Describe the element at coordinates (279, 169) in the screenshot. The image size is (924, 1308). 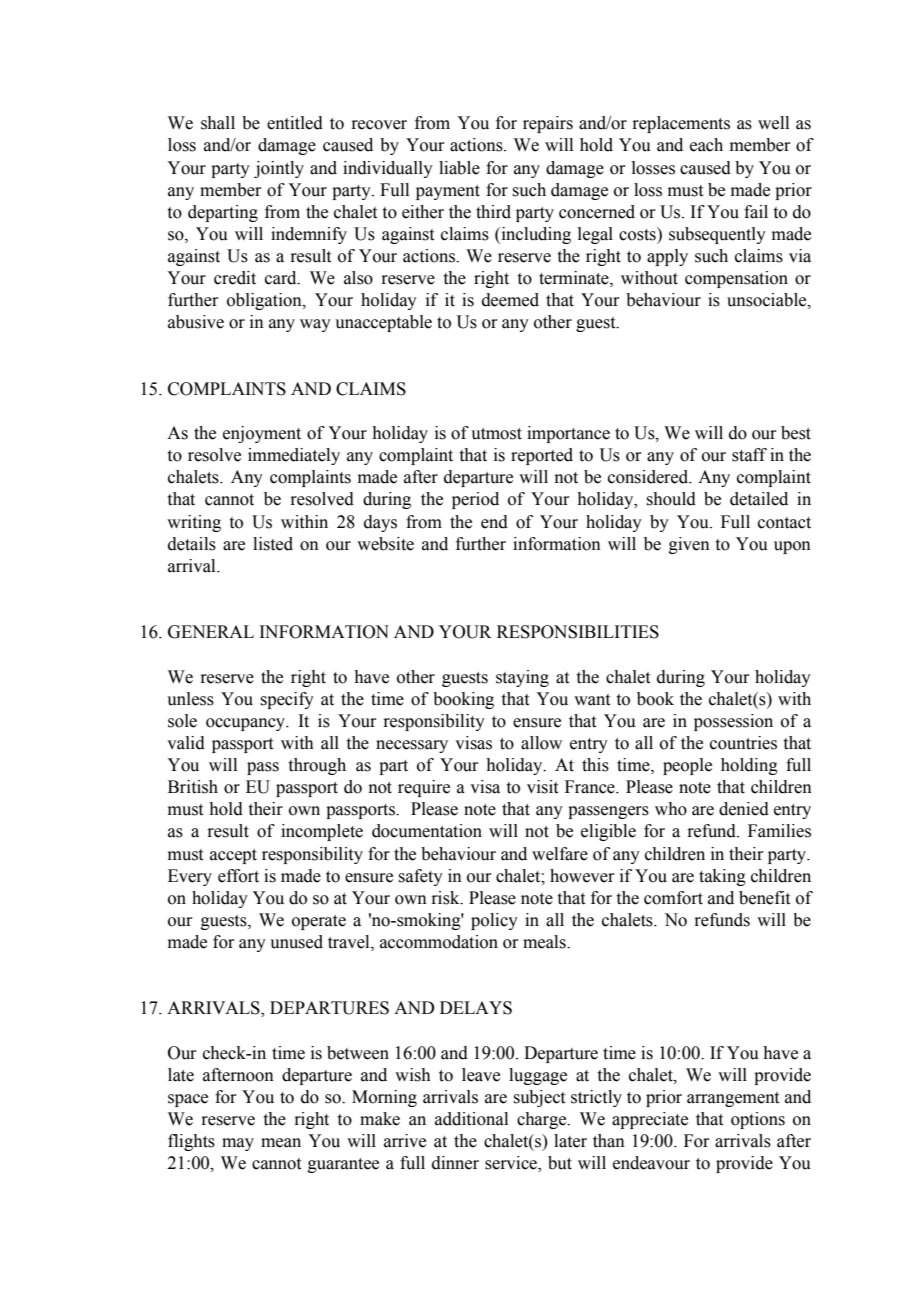
I see `jointly` at that location.
